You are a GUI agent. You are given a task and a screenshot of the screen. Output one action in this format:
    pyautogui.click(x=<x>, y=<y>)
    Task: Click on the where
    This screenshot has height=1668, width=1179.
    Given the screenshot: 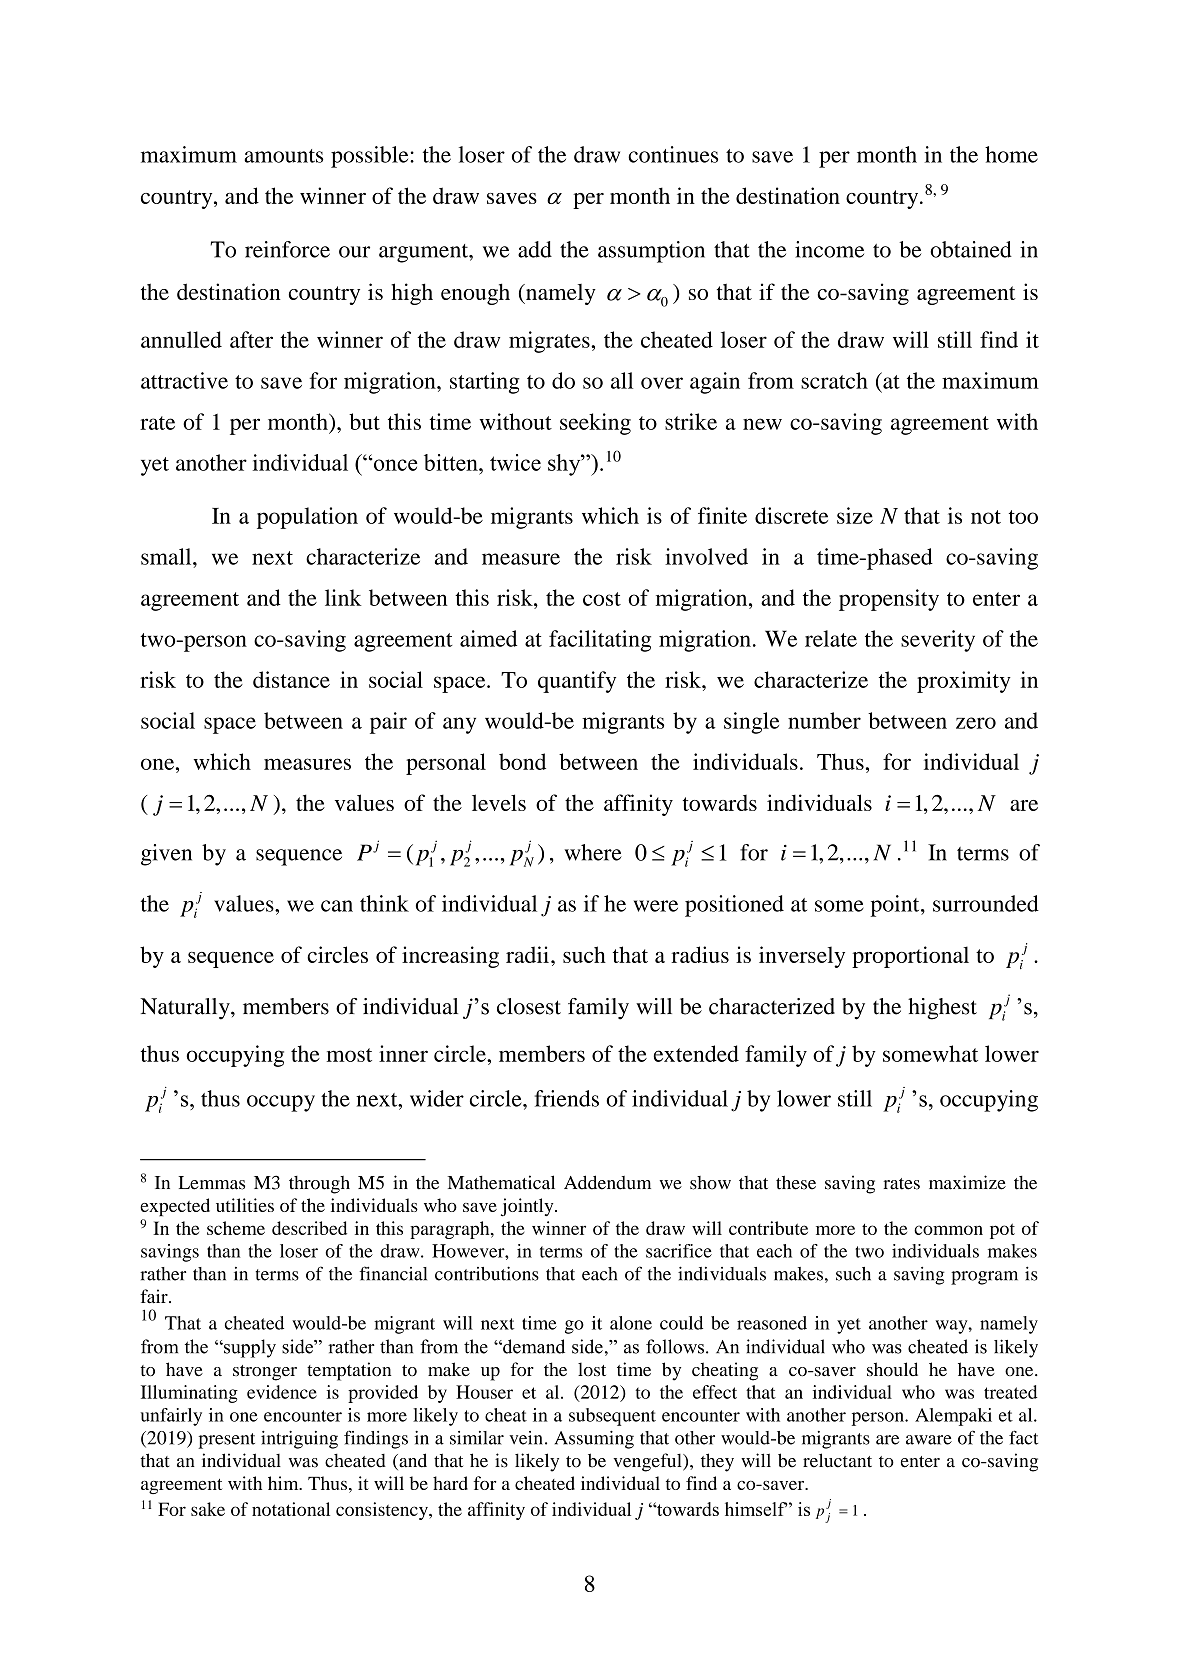 What is the action you would take?
    pyautogui.click(x=593, y=852)
